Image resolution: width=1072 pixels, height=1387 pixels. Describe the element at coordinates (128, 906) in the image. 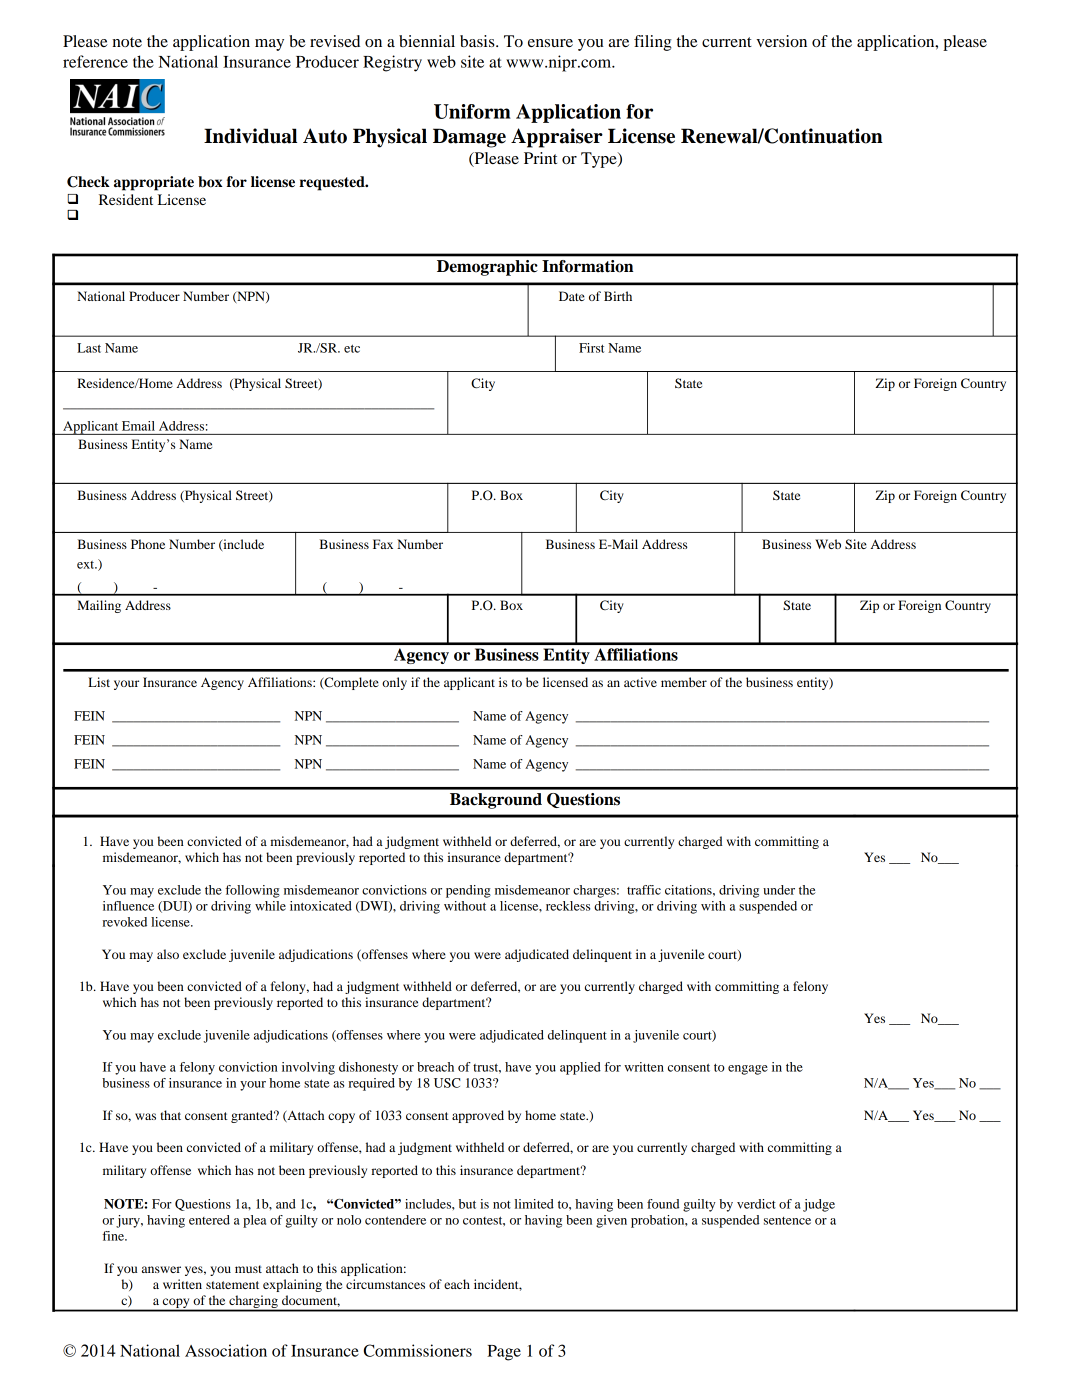

I see `influence` at that location.
